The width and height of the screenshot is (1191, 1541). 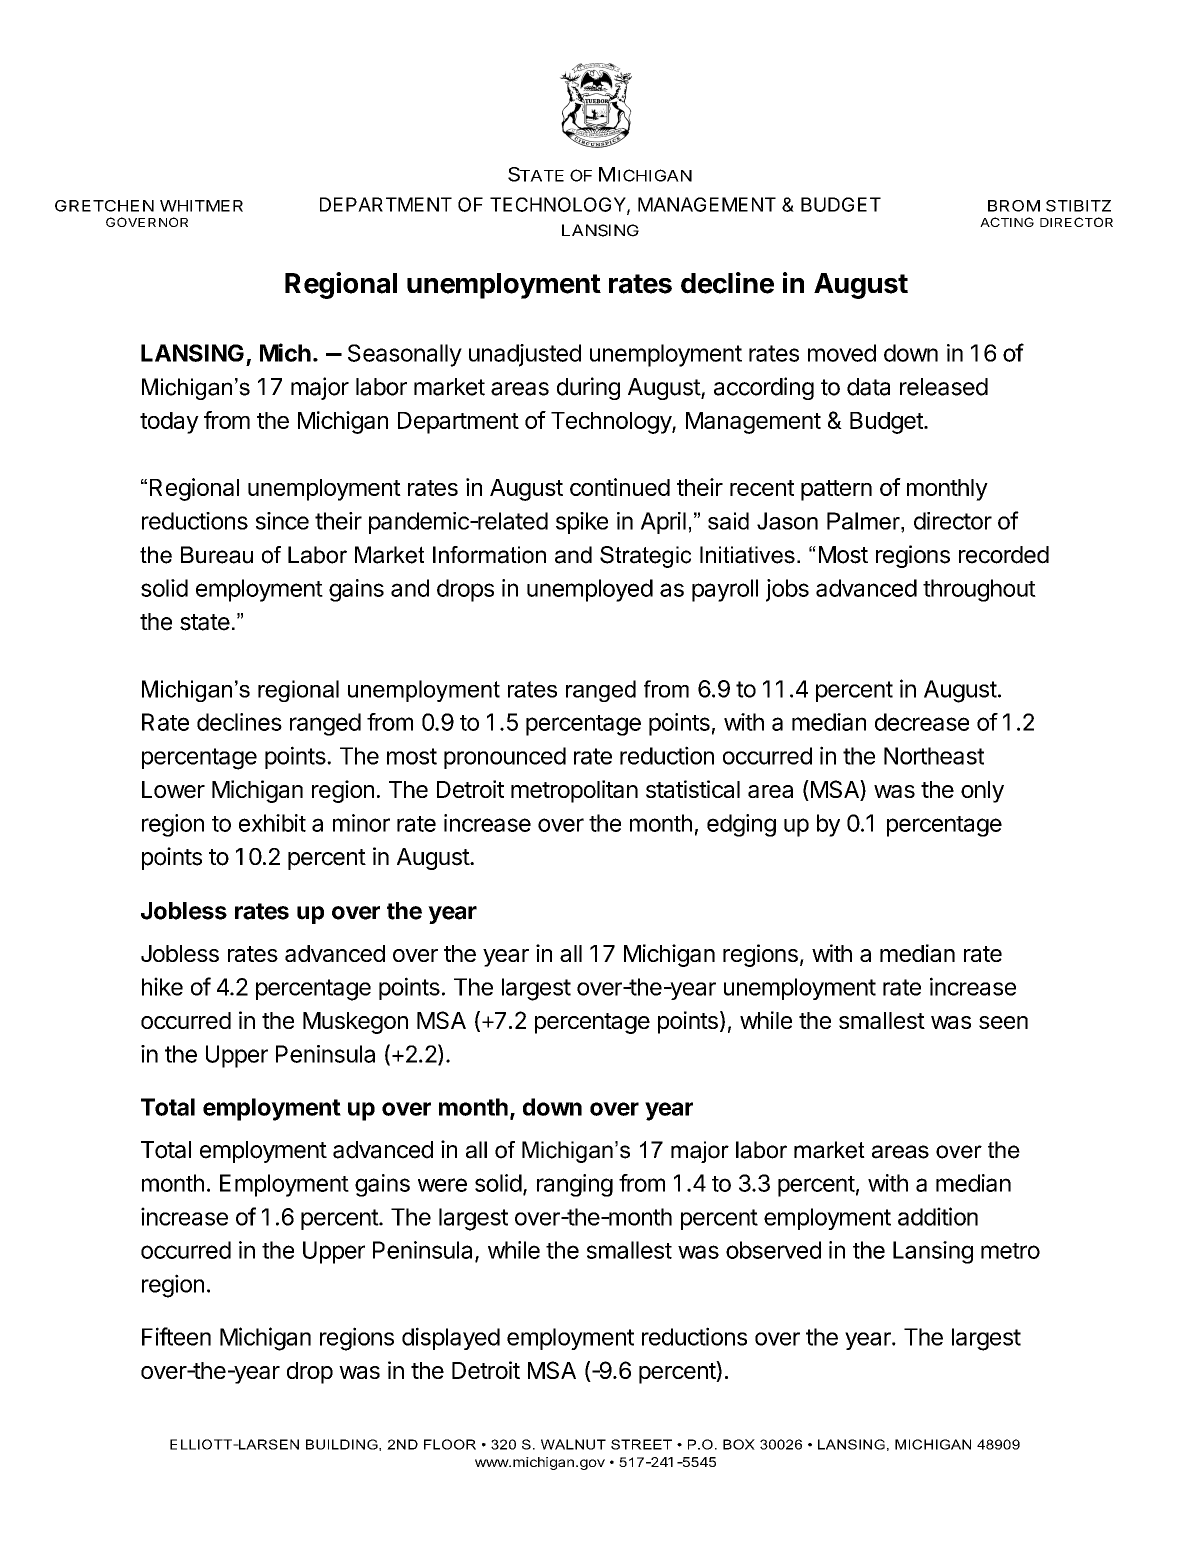 What do you see at coordinates (176, 1336) in the screenshot?
I see `Fifteen` at bounding box center [176, 1336].
